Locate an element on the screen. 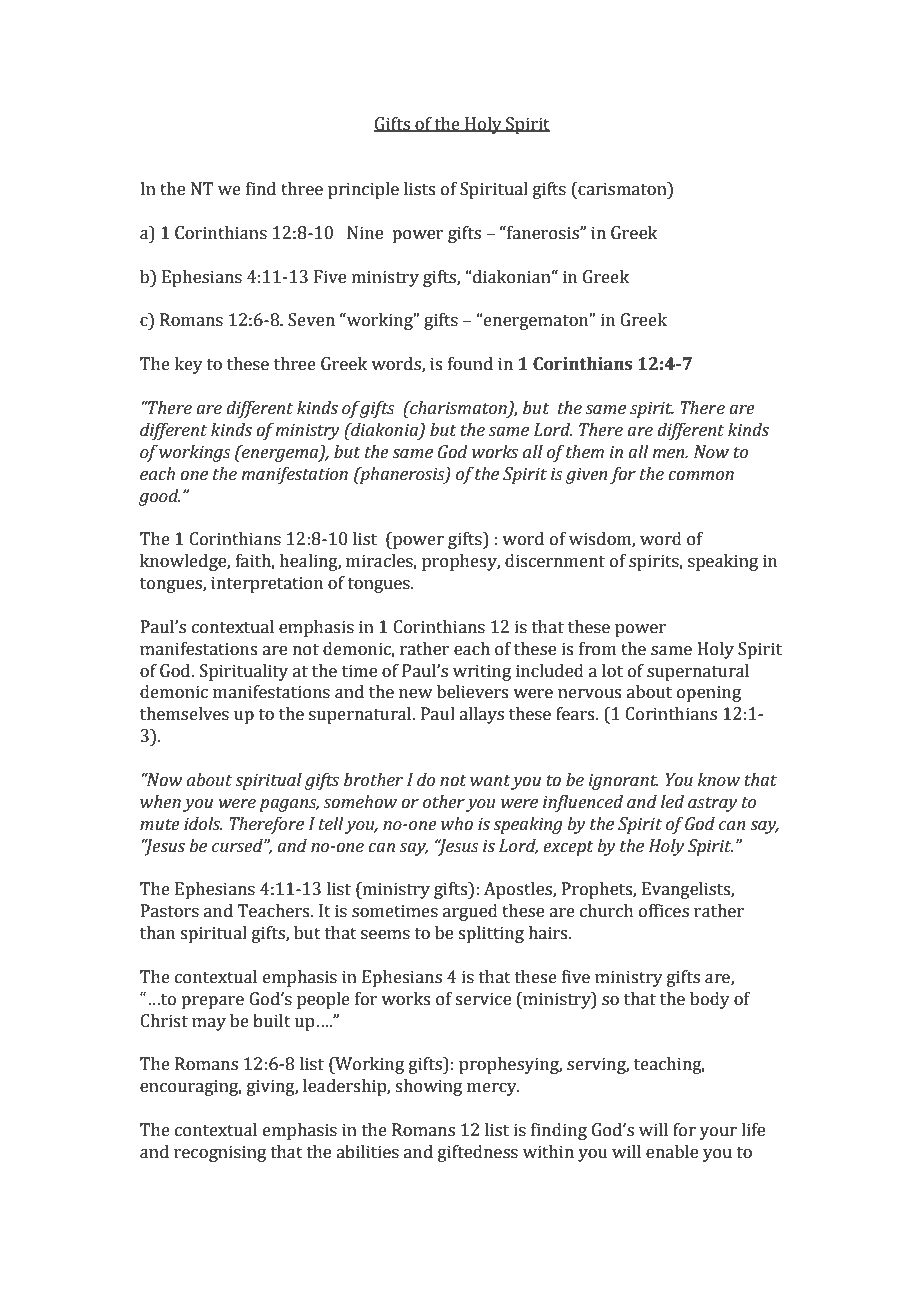 The image size is (924, 1309). good is located at coordinates (159, 497).
